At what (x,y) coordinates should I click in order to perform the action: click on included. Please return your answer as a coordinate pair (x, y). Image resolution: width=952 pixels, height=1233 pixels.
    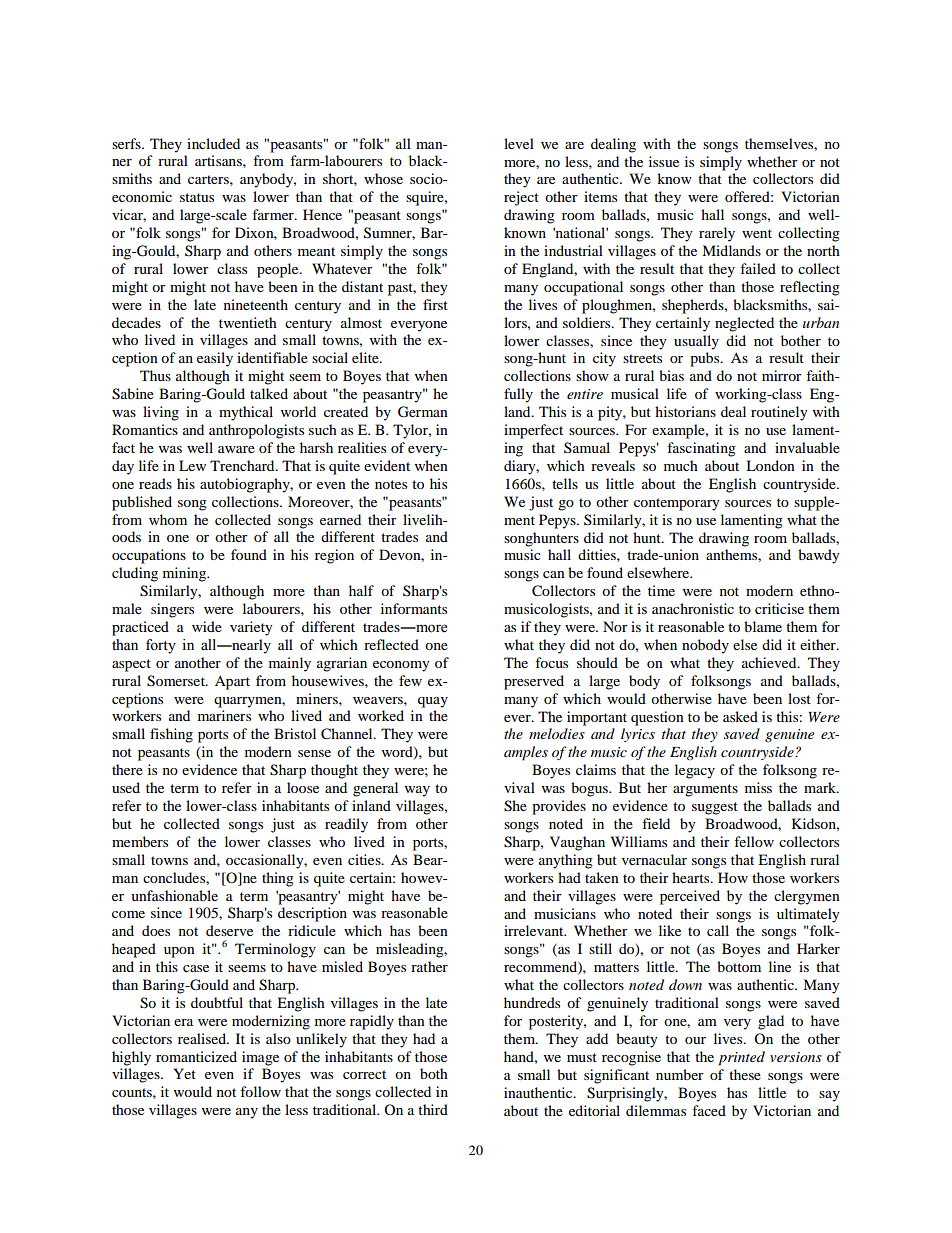
    Looking at the image, I should click on (213, 143).
